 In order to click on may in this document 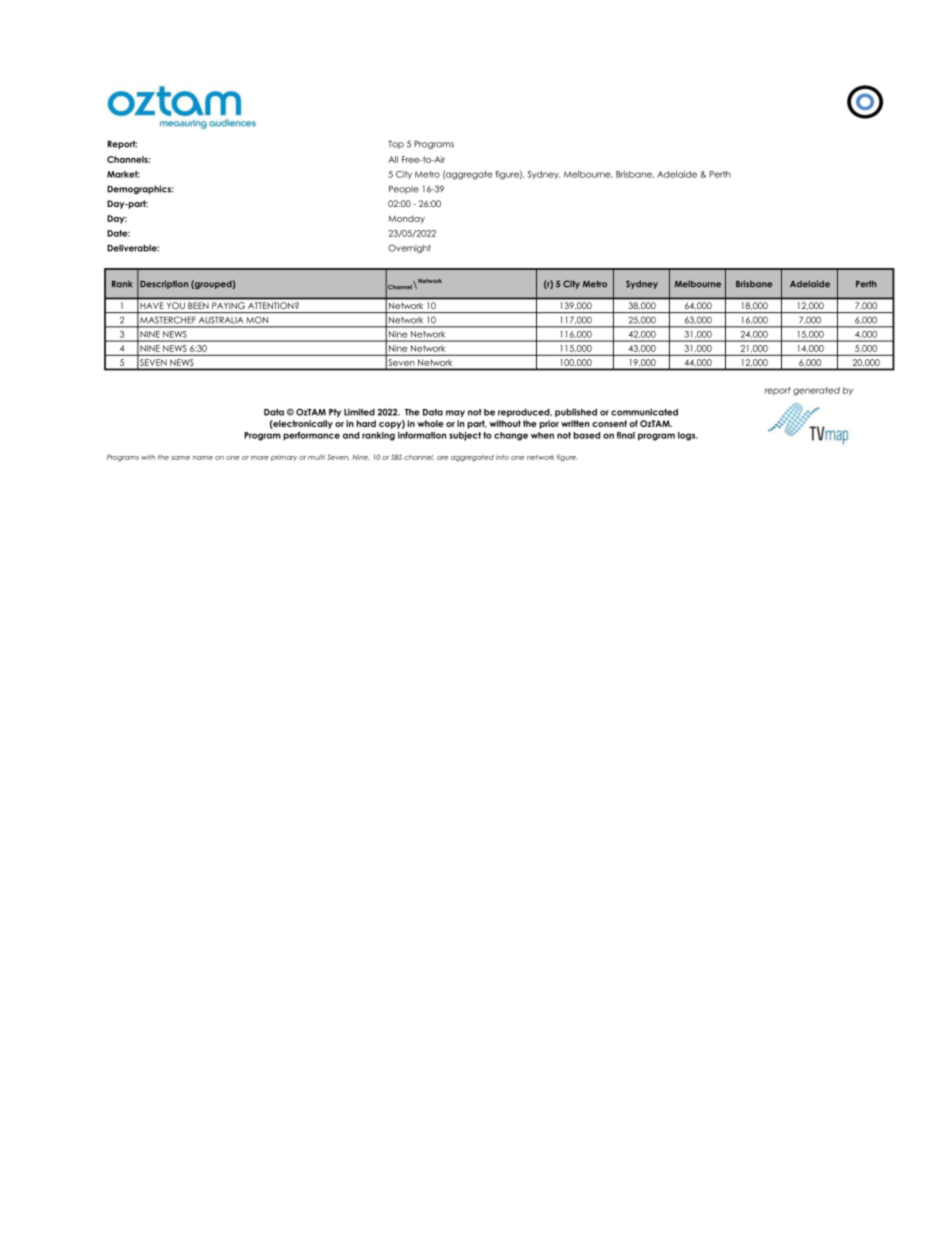, I will do `click(455, 413)`.
